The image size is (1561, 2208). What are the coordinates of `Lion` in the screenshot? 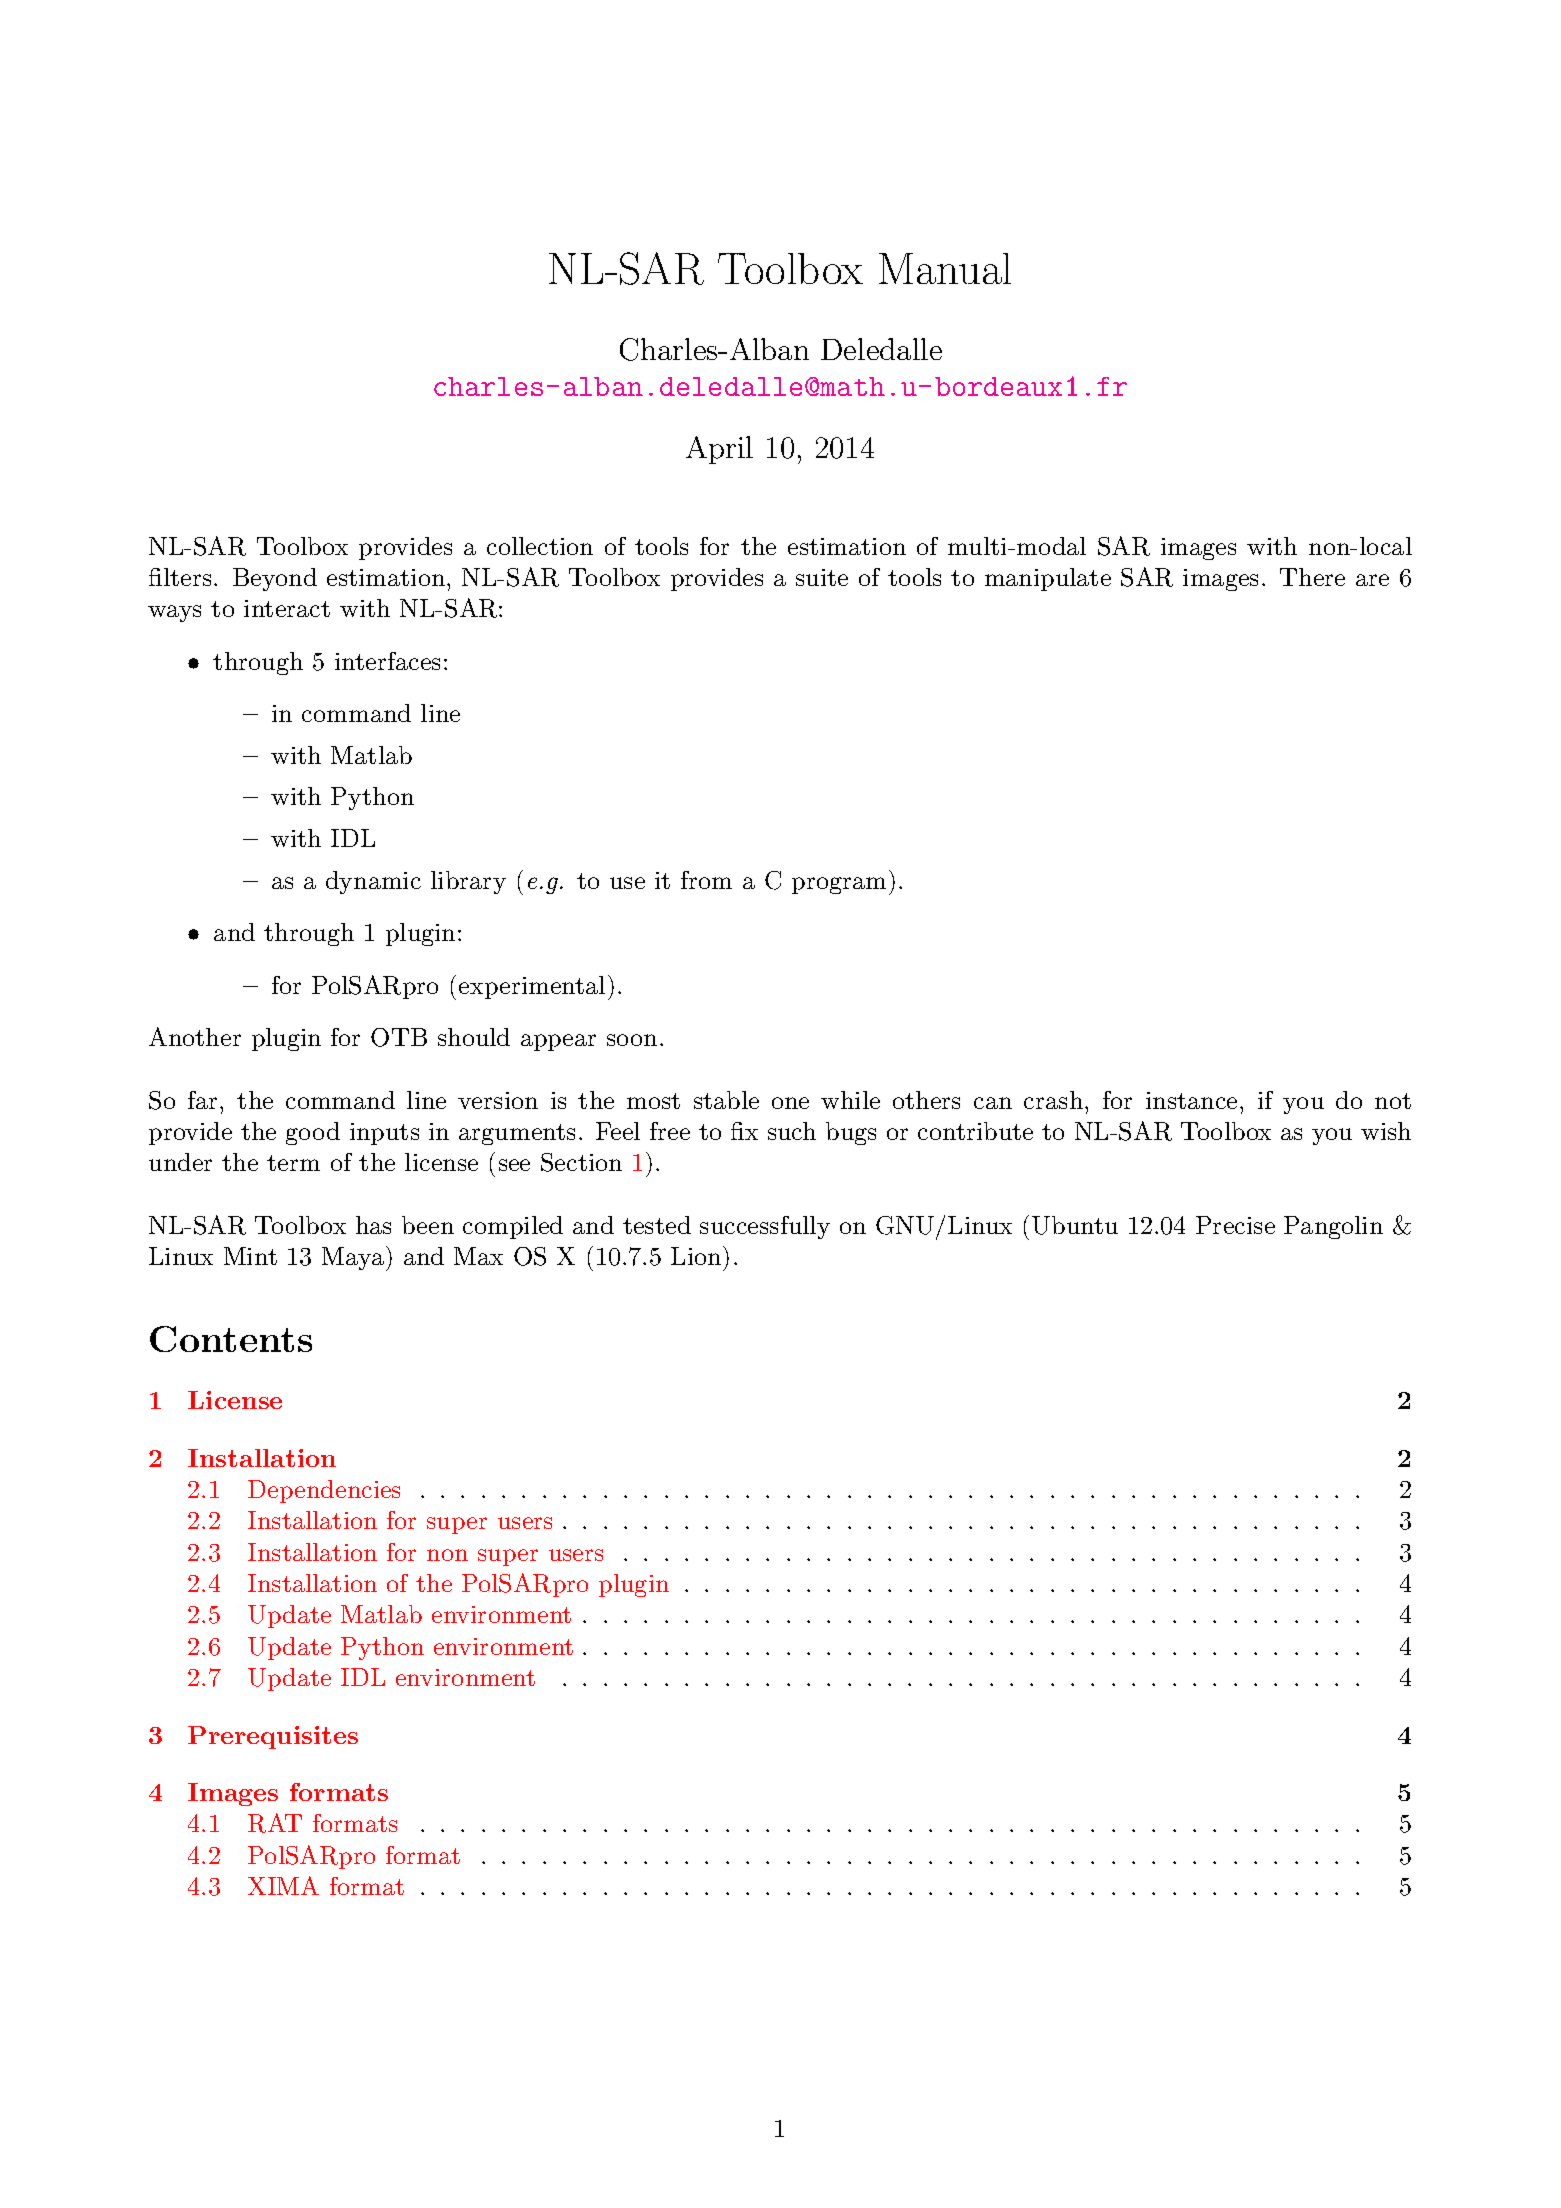 It's located at (696, 1256).
